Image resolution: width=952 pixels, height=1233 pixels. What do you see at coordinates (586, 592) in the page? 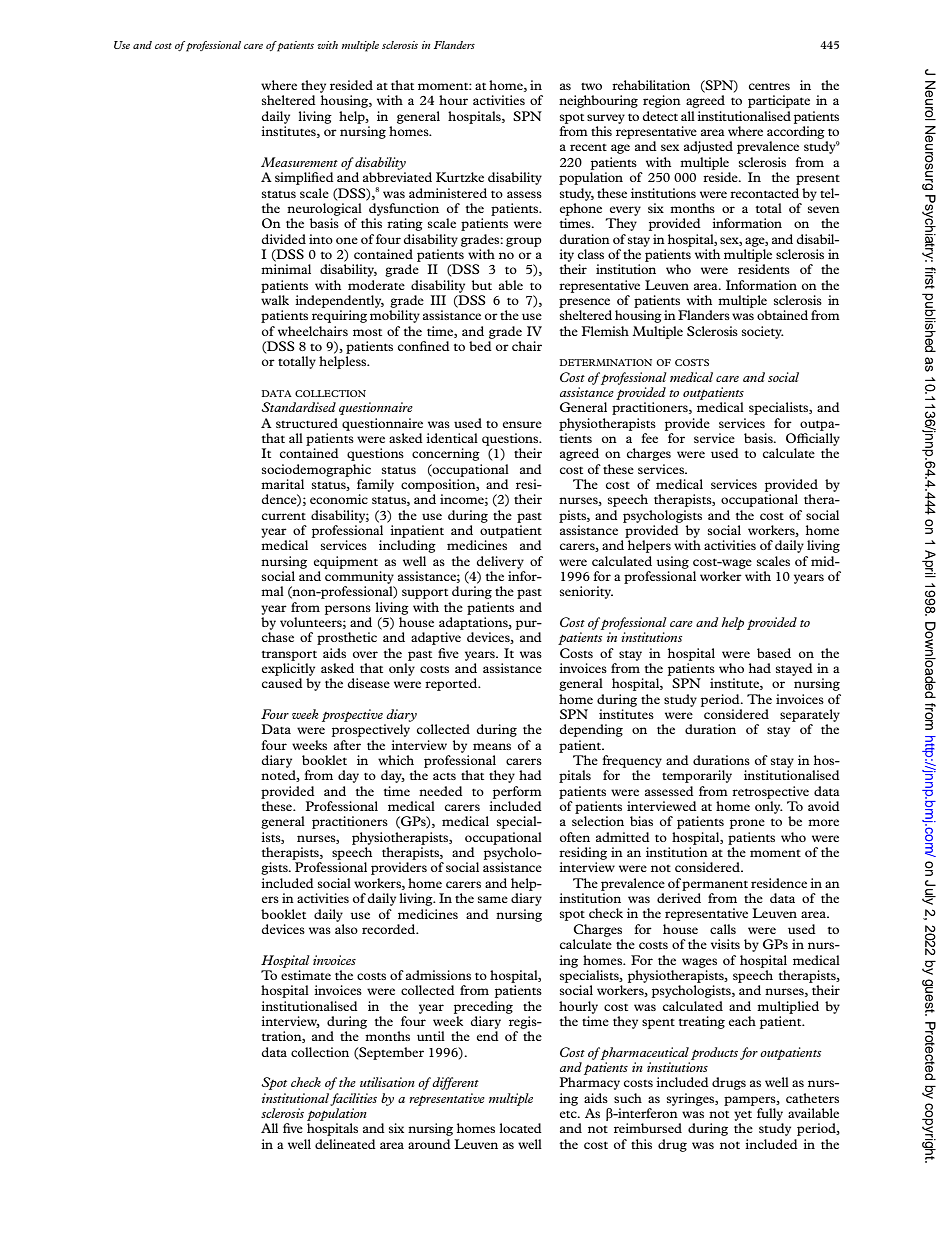
I see `seniority` at bounding box center [586, 592].
